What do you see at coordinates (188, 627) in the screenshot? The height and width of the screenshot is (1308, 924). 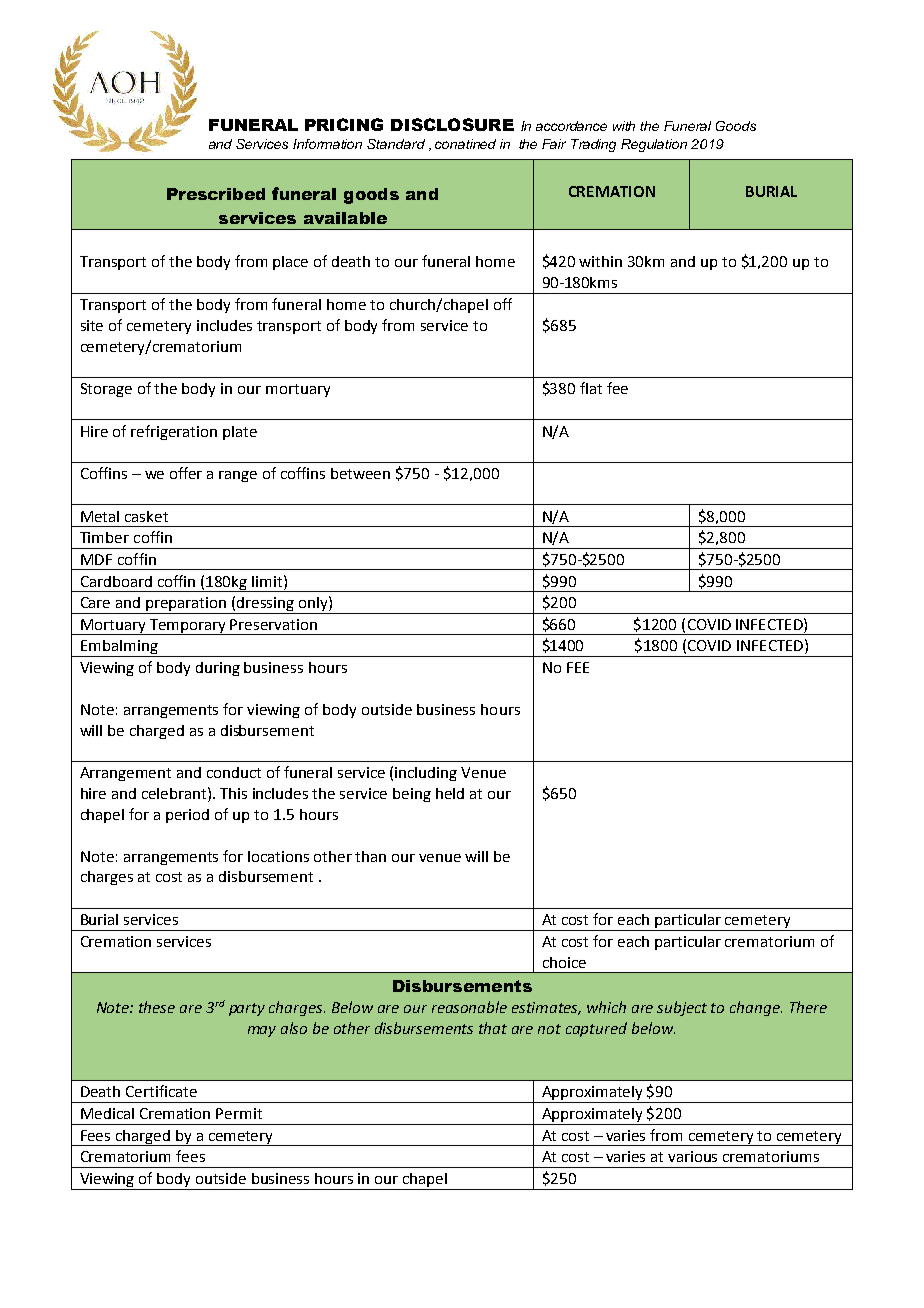 I see `Temporary` at bounding box center [188, 627].
